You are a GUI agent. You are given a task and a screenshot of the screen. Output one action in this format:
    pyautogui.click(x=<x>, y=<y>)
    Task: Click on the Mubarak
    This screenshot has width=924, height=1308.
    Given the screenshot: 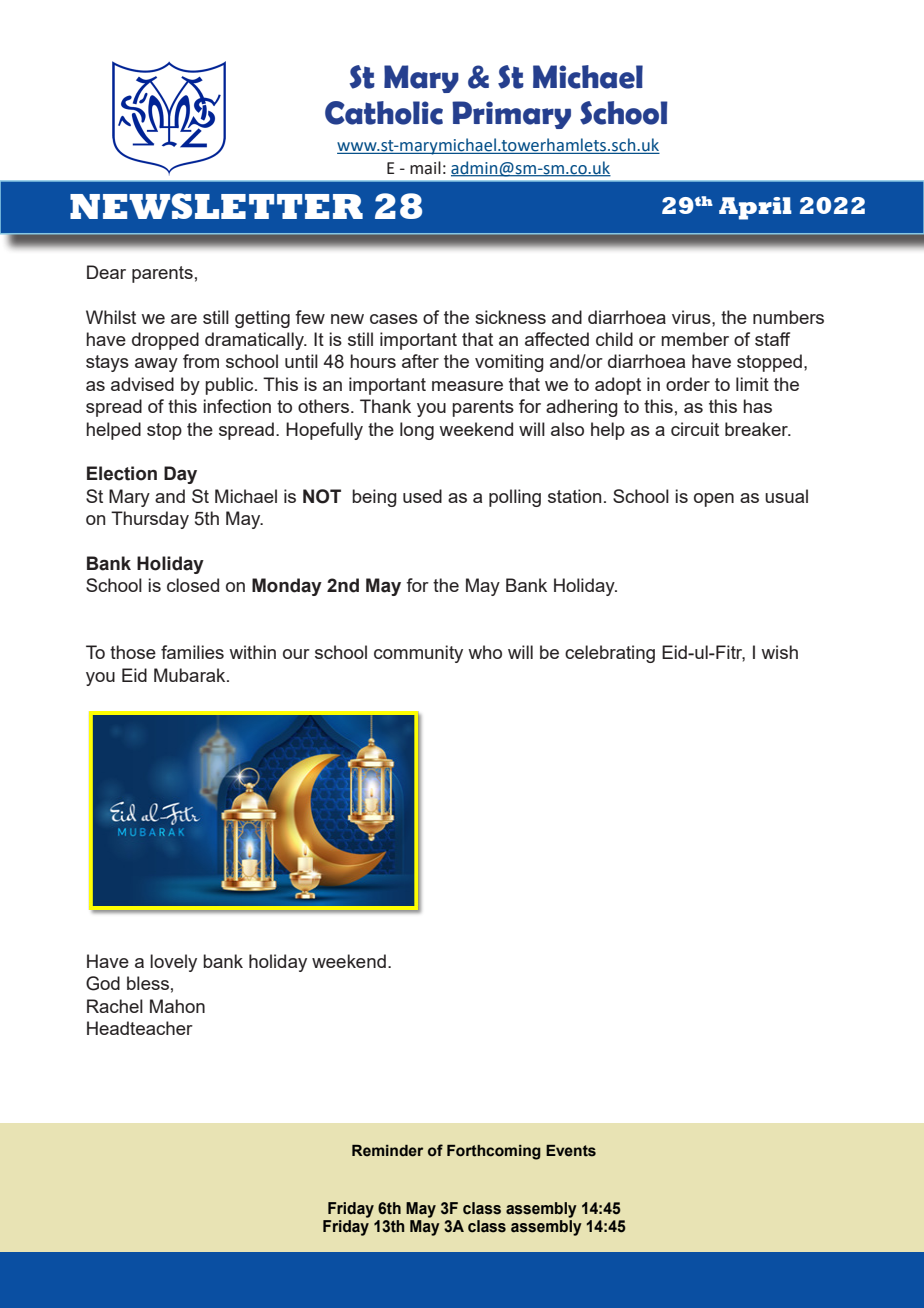 What is the action you would take?
    pyautogui.click(x=191, y=675)
